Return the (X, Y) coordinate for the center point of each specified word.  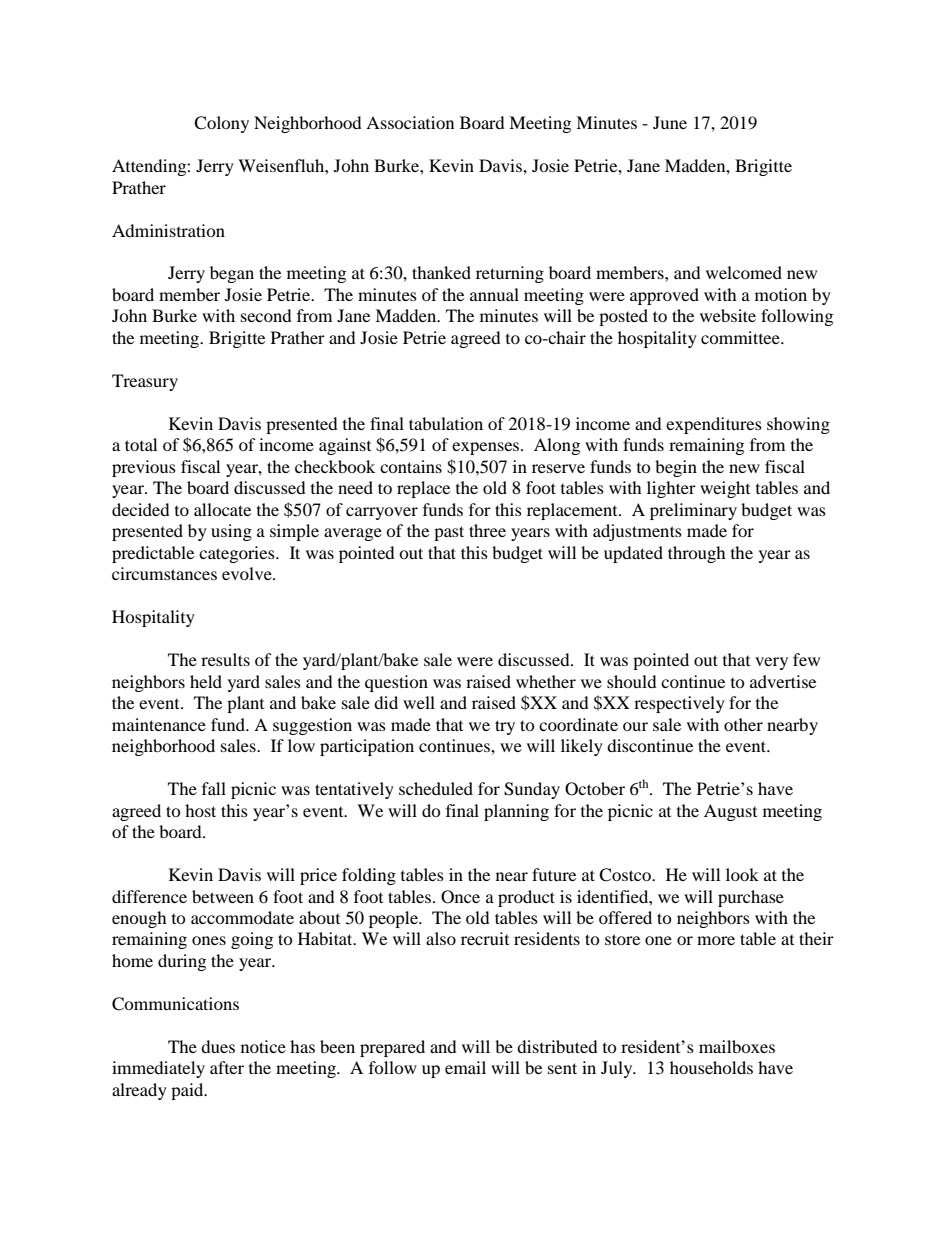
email (465, 1067)
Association (410, 122)
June (670, 122)
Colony (221, 124)
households (711, 1067)
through (697, 554)
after (227, 1067)
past (449, 533)
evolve (248, 573)
